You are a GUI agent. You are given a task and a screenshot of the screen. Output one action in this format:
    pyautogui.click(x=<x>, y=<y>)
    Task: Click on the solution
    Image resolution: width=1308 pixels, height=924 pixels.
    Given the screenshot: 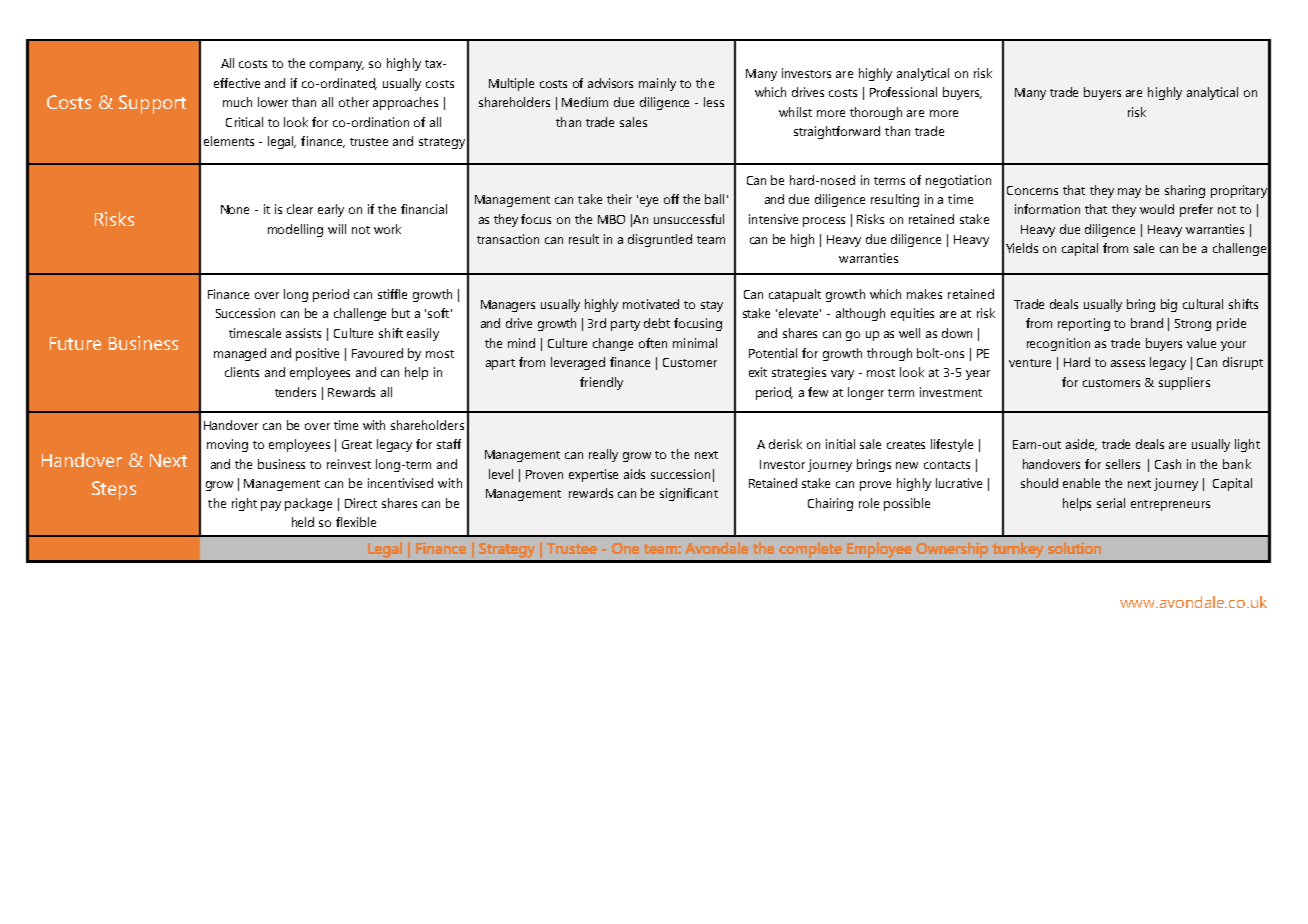 What is the action you would take?
    pyautogui.click(x=1074, y=548)
